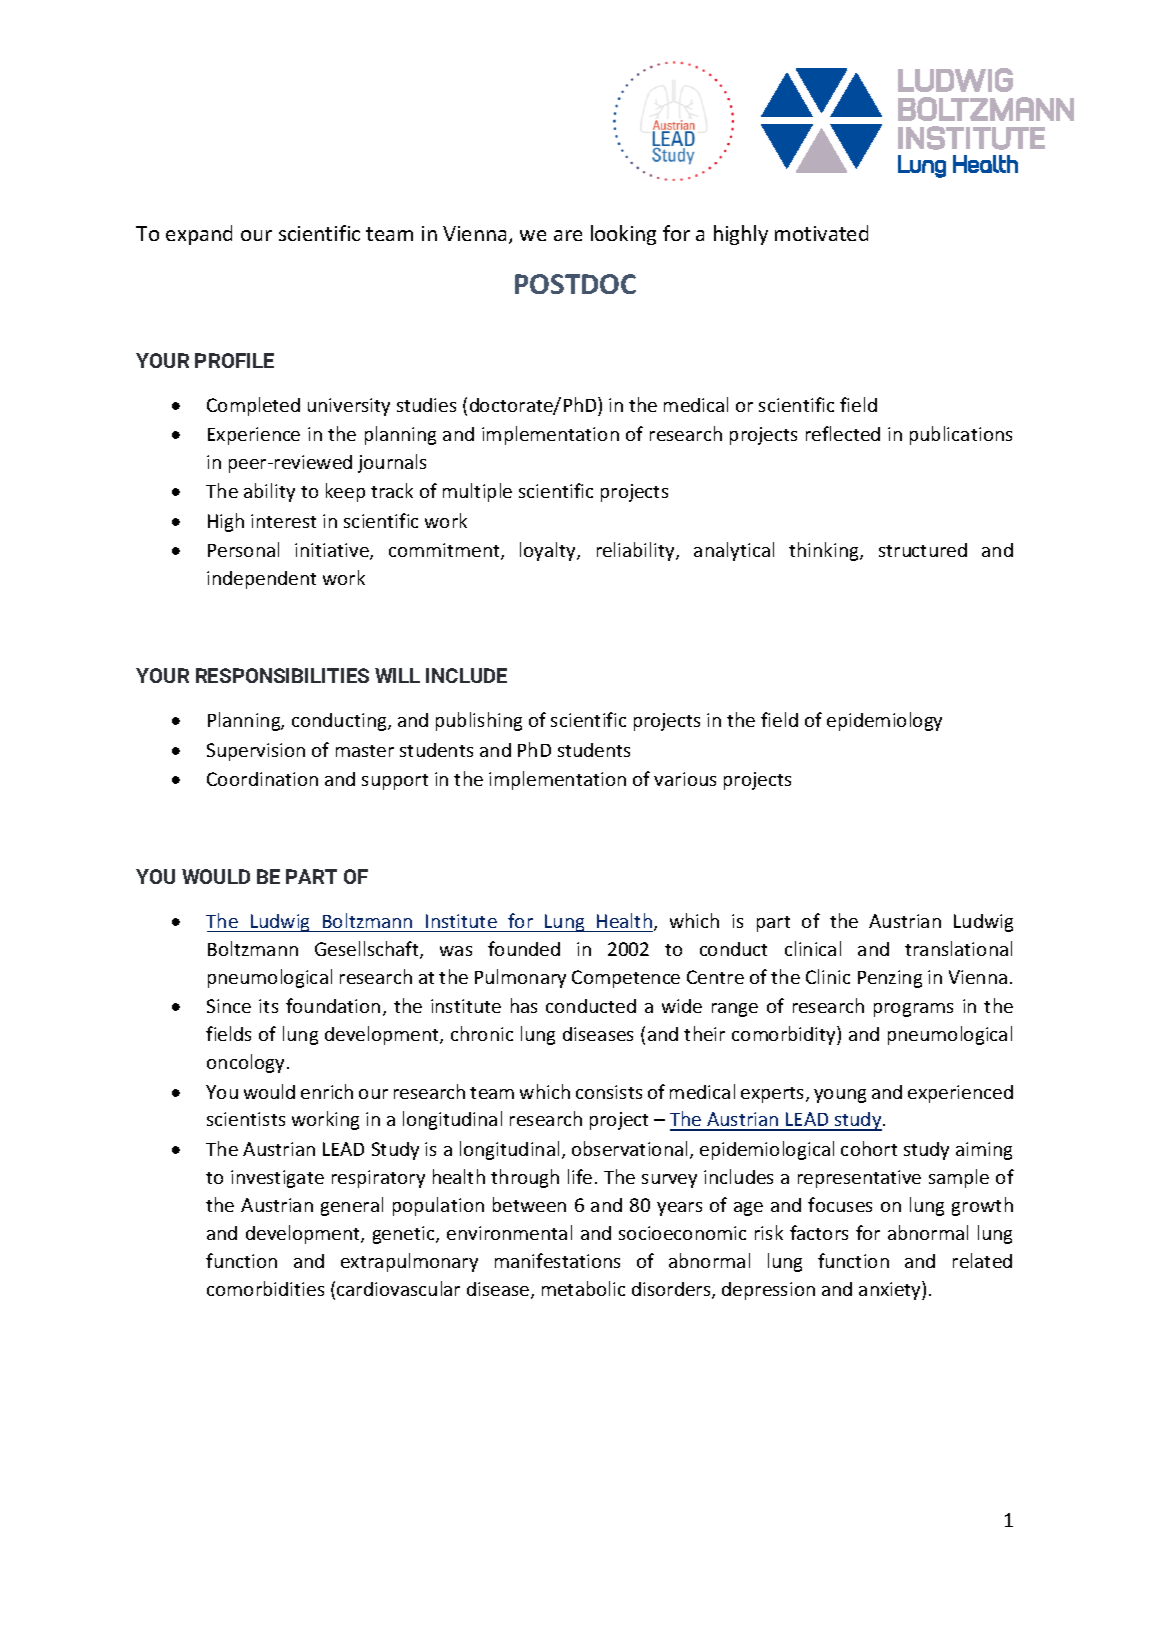  What do you see at coordinates (884, 721) in the screenshot?
I see `epidemiology` at bounding box center [884, 721].
